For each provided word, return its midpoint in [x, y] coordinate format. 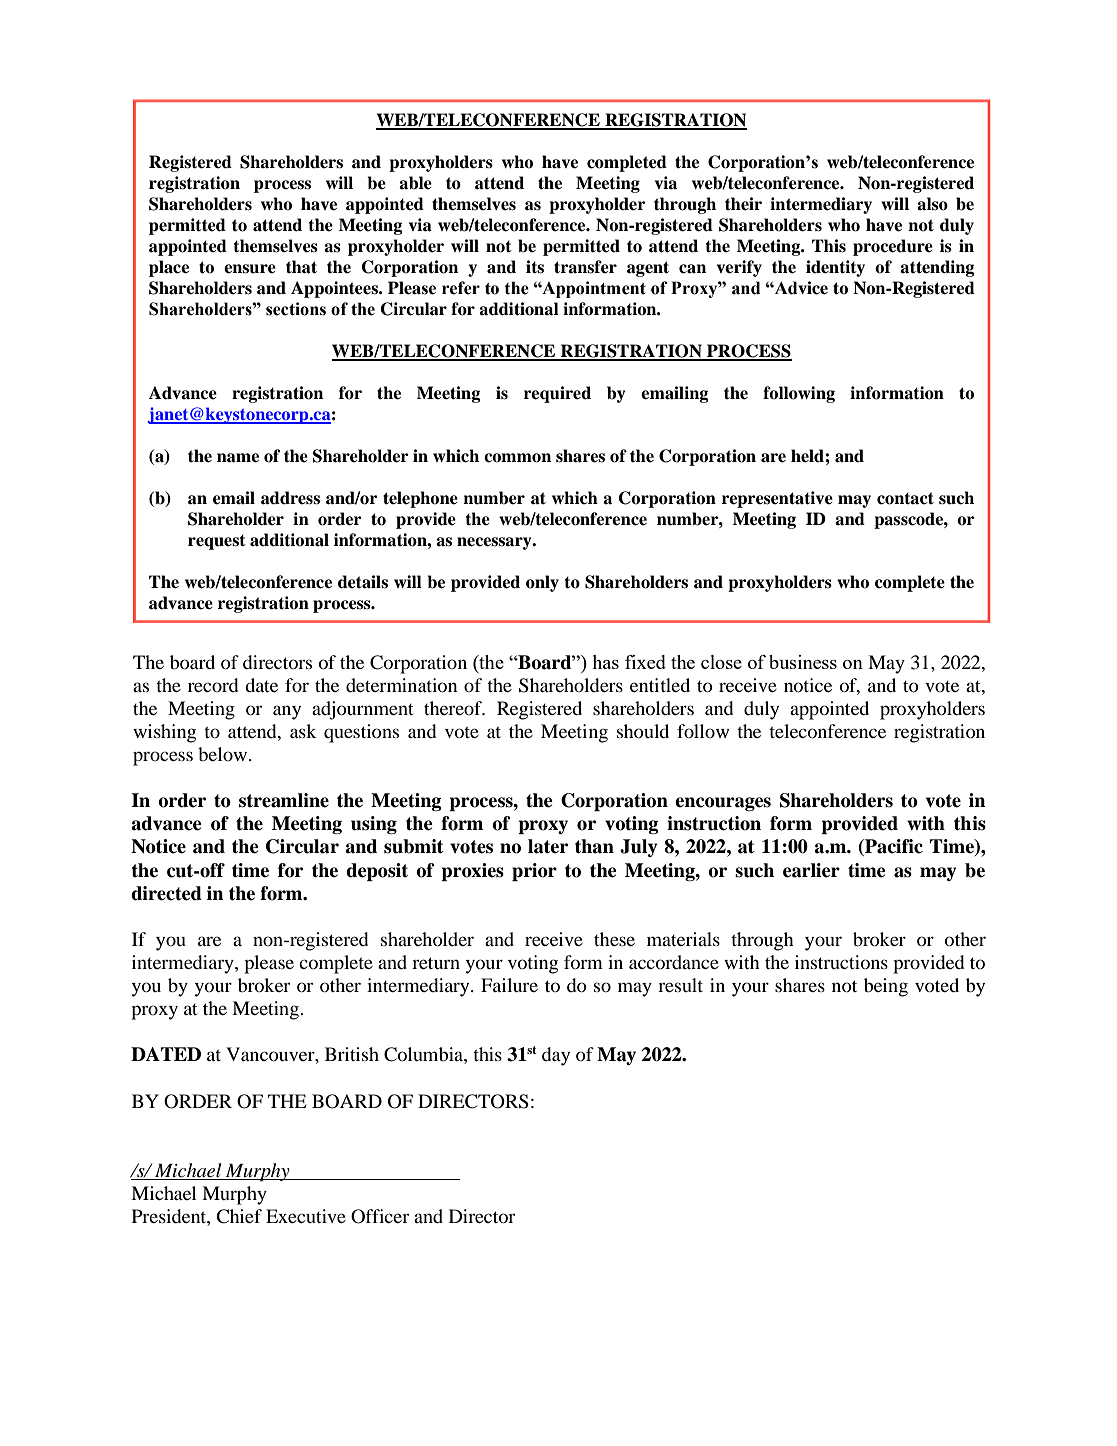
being [886, 987]
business [803, 662]
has [605, 662]
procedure [893, 247]
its [535, 267]
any [287, 712]
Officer [380, 1216]
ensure [250, 269]
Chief [239, 1216]
